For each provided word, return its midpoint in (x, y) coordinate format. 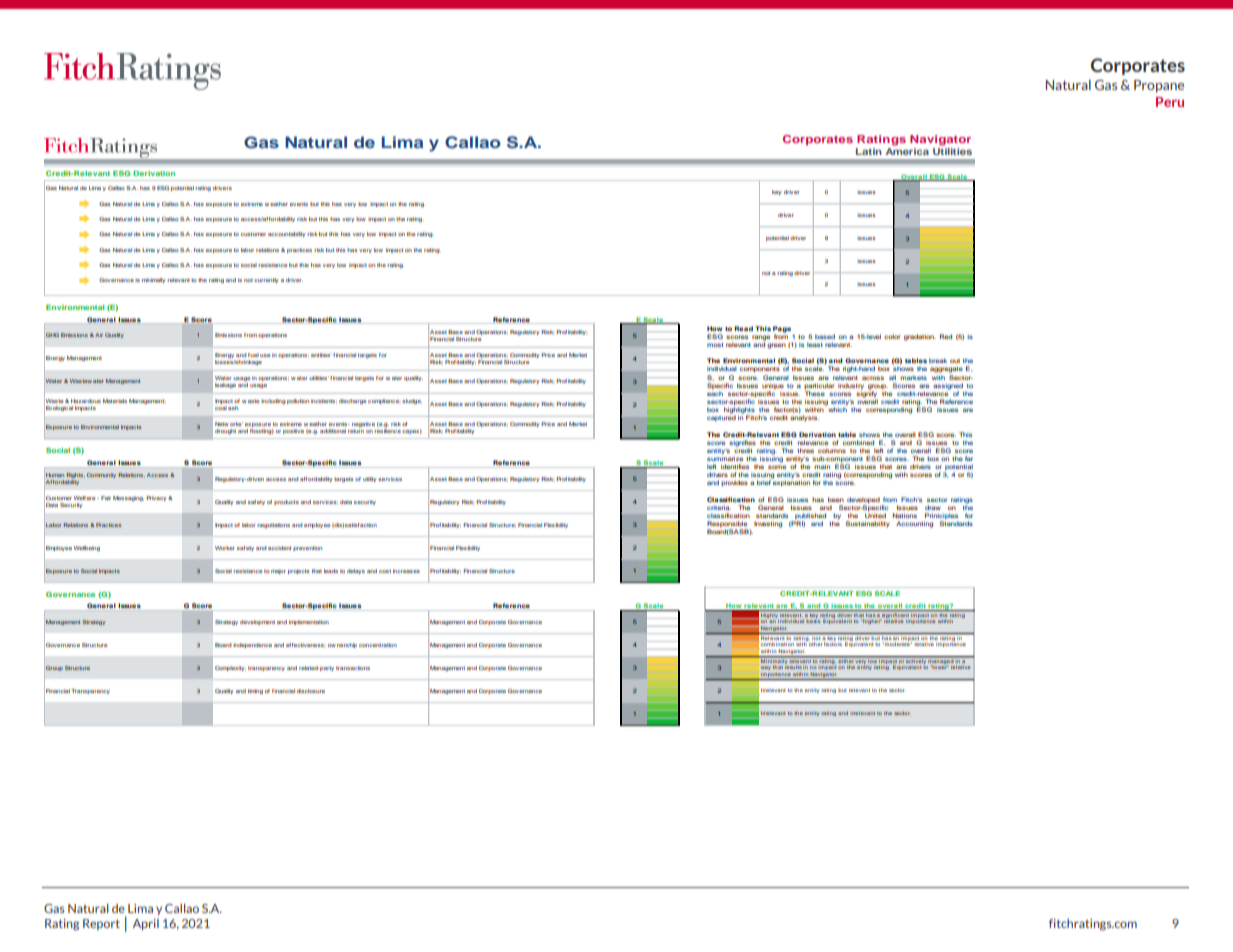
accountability (287, 234)
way (765, 668)
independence (252, 645)
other (816, 644)
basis (813, 621)
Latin (869, 151)
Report (101, 924)
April (146, 924)
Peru (1170, 102)
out (955, 361)
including (273, 401)
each (715, 393)
